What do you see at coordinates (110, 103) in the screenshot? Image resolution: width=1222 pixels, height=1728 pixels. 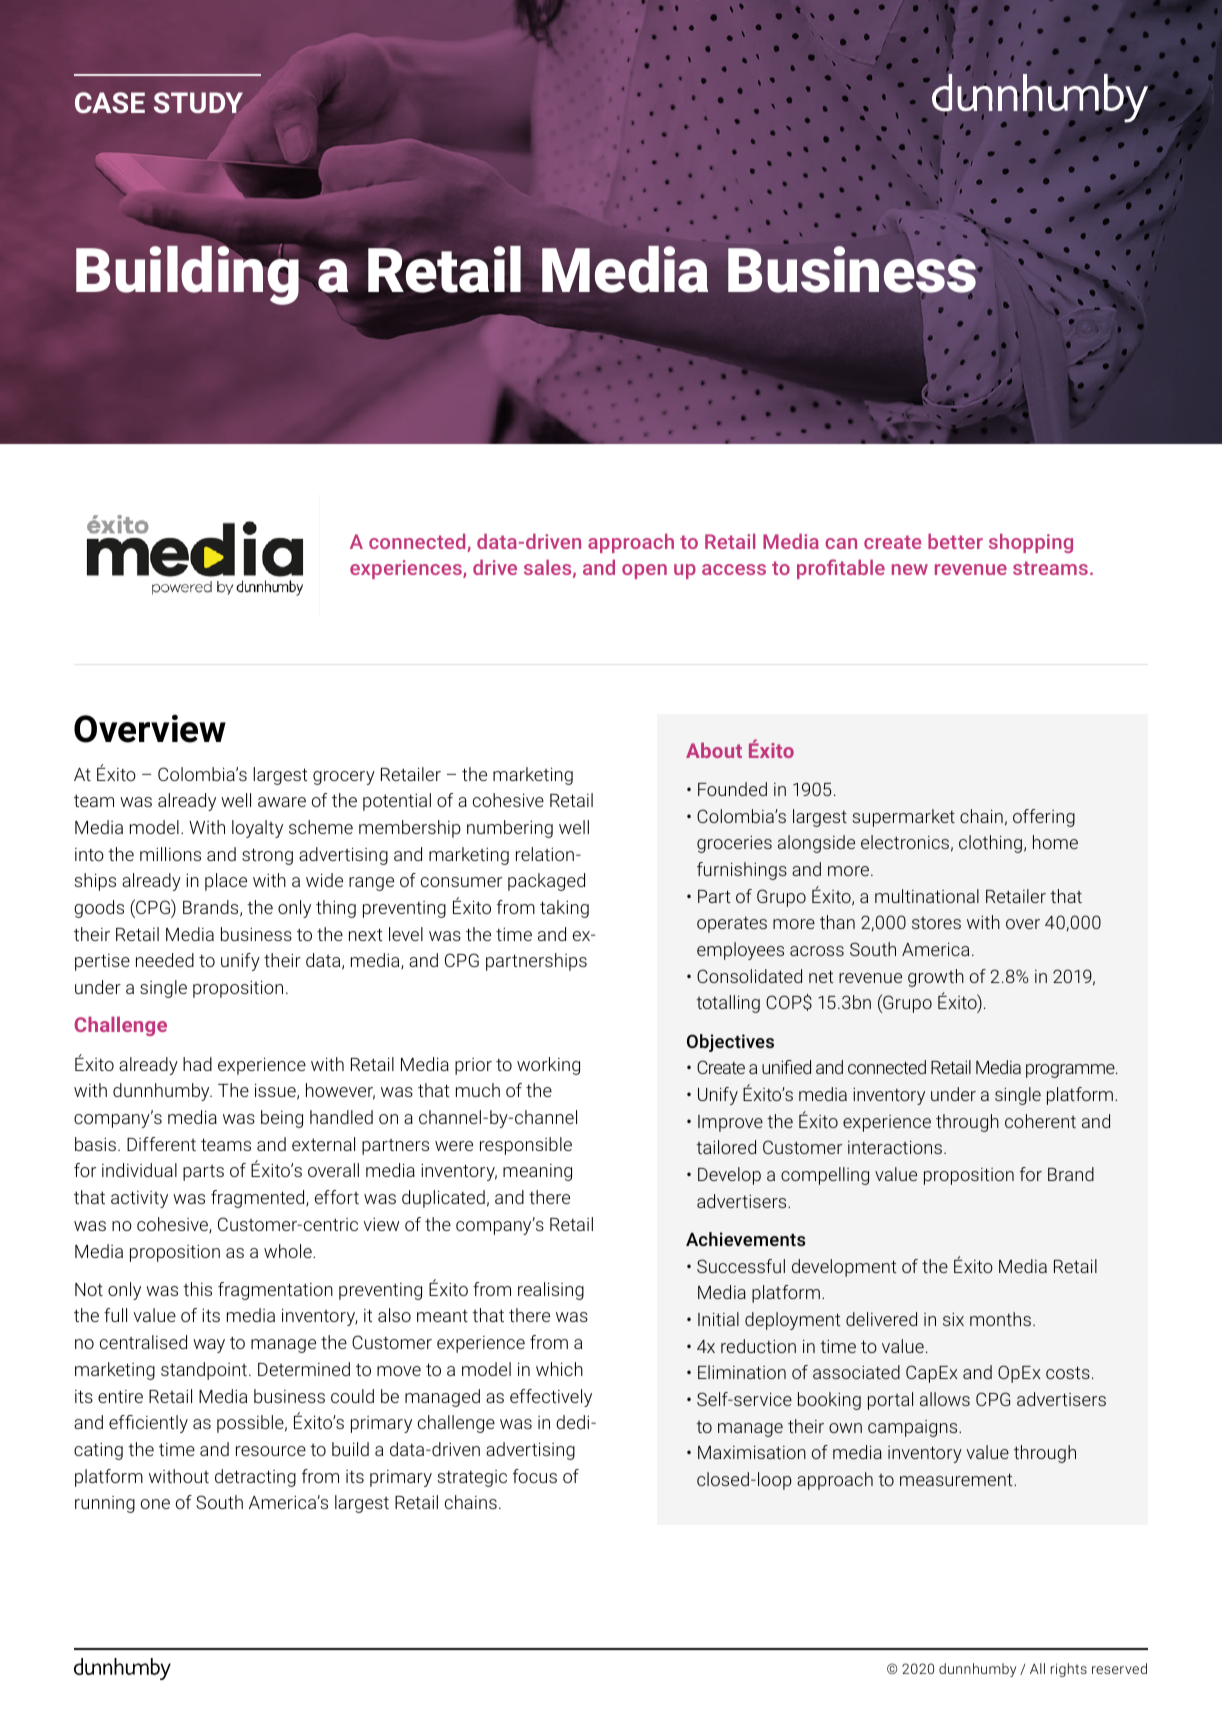 I see `CASE` at bounding box center [110, 103].
